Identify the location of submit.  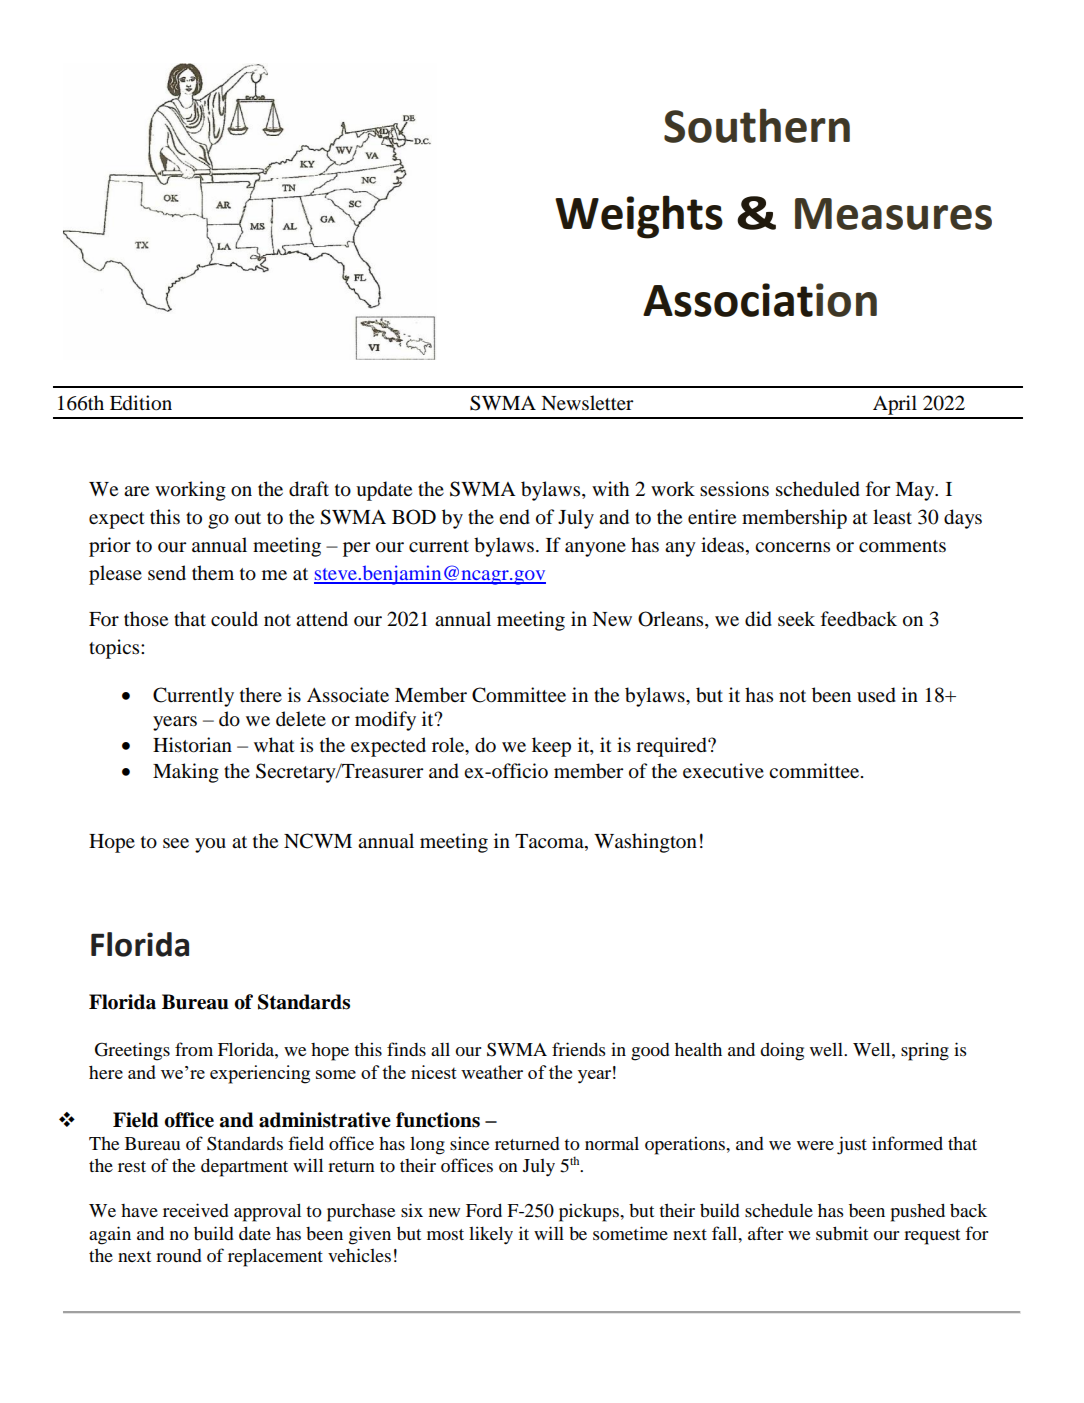
(842, 1233).
